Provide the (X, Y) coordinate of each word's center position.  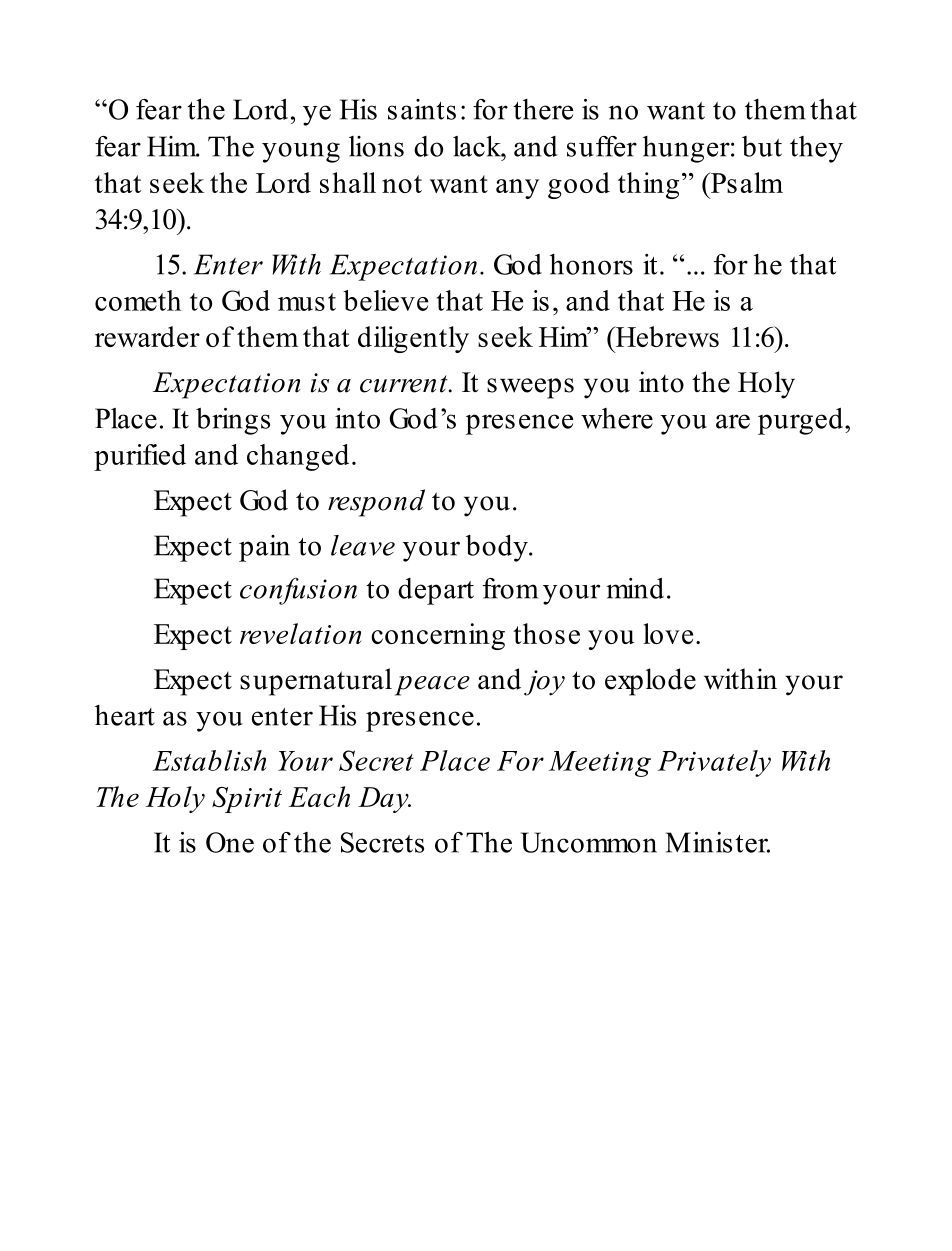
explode (650, 682)
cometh (138, 300)
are (733, 421)
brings (233, 421)
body (498, 548)
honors (591, 264)
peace (432, 686)
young (301, 152)
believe (385, 300)
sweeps (530, 388)
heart (125, 715)
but (762, 146)
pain (264, 548)
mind (635, 588)
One (230, 842)
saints (422, 109)
